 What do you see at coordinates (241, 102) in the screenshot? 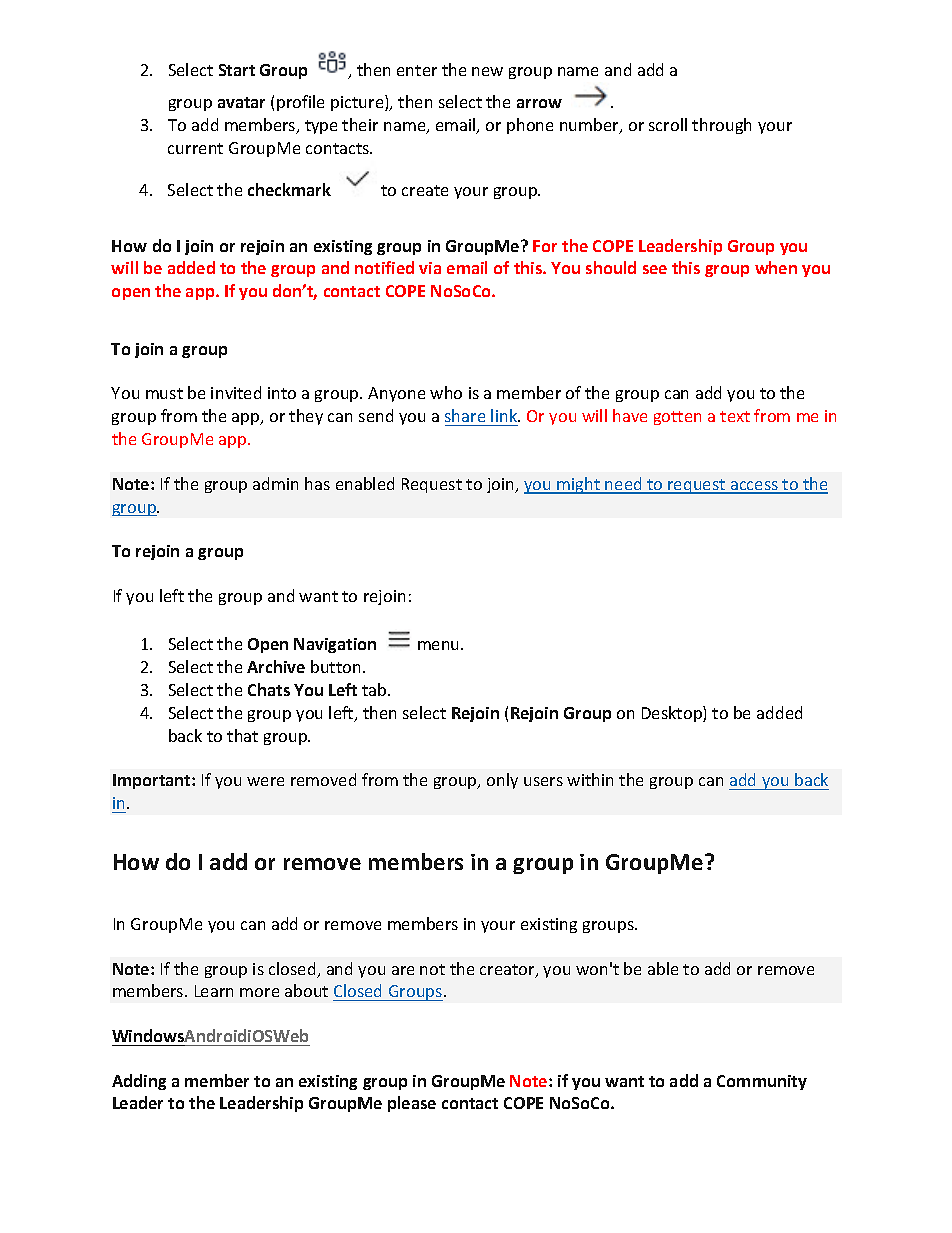
I see `avatar` at bounding box center [241, 102].
